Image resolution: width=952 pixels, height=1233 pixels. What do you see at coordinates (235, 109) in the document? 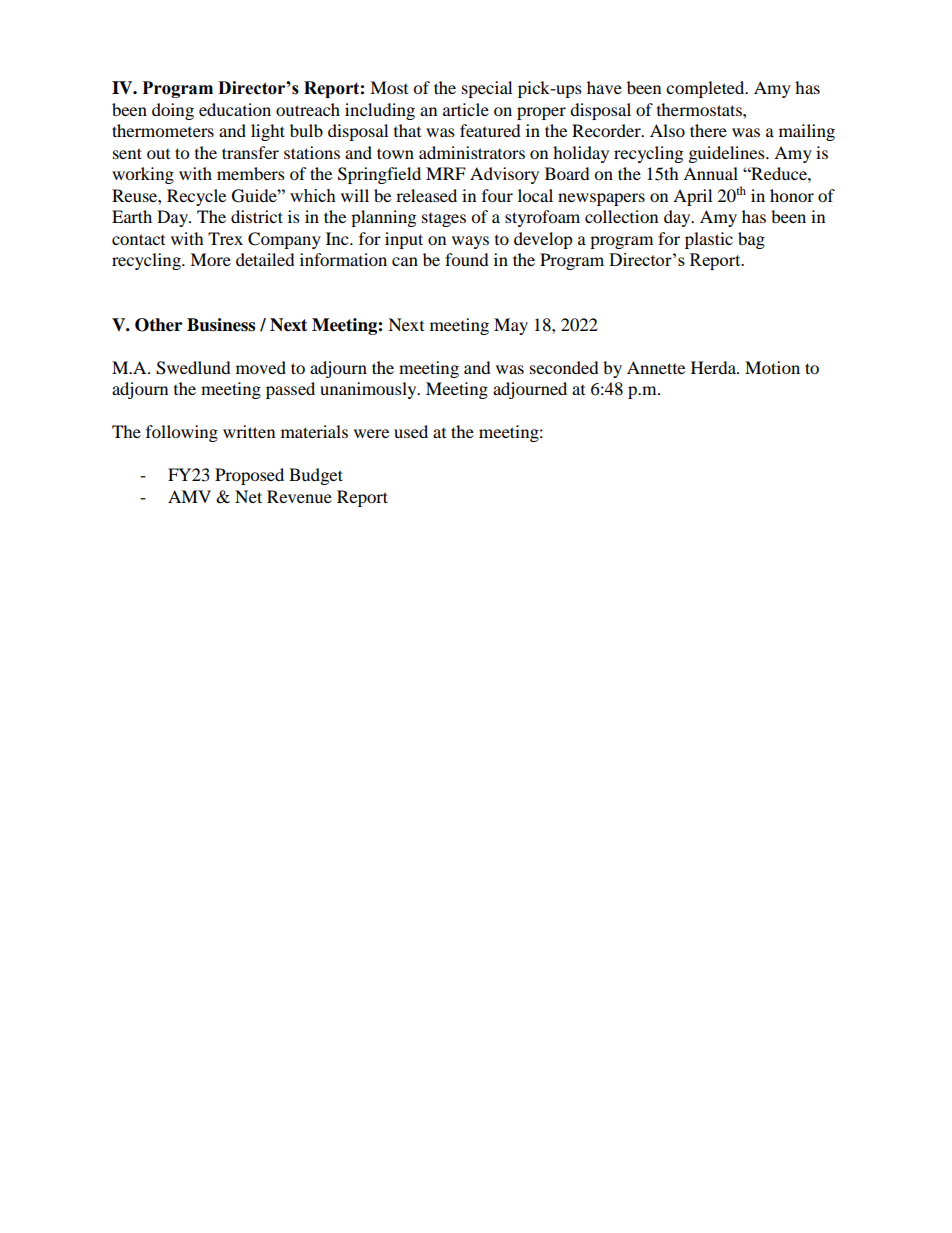
I see `education` at bounding box center [235, 109].
